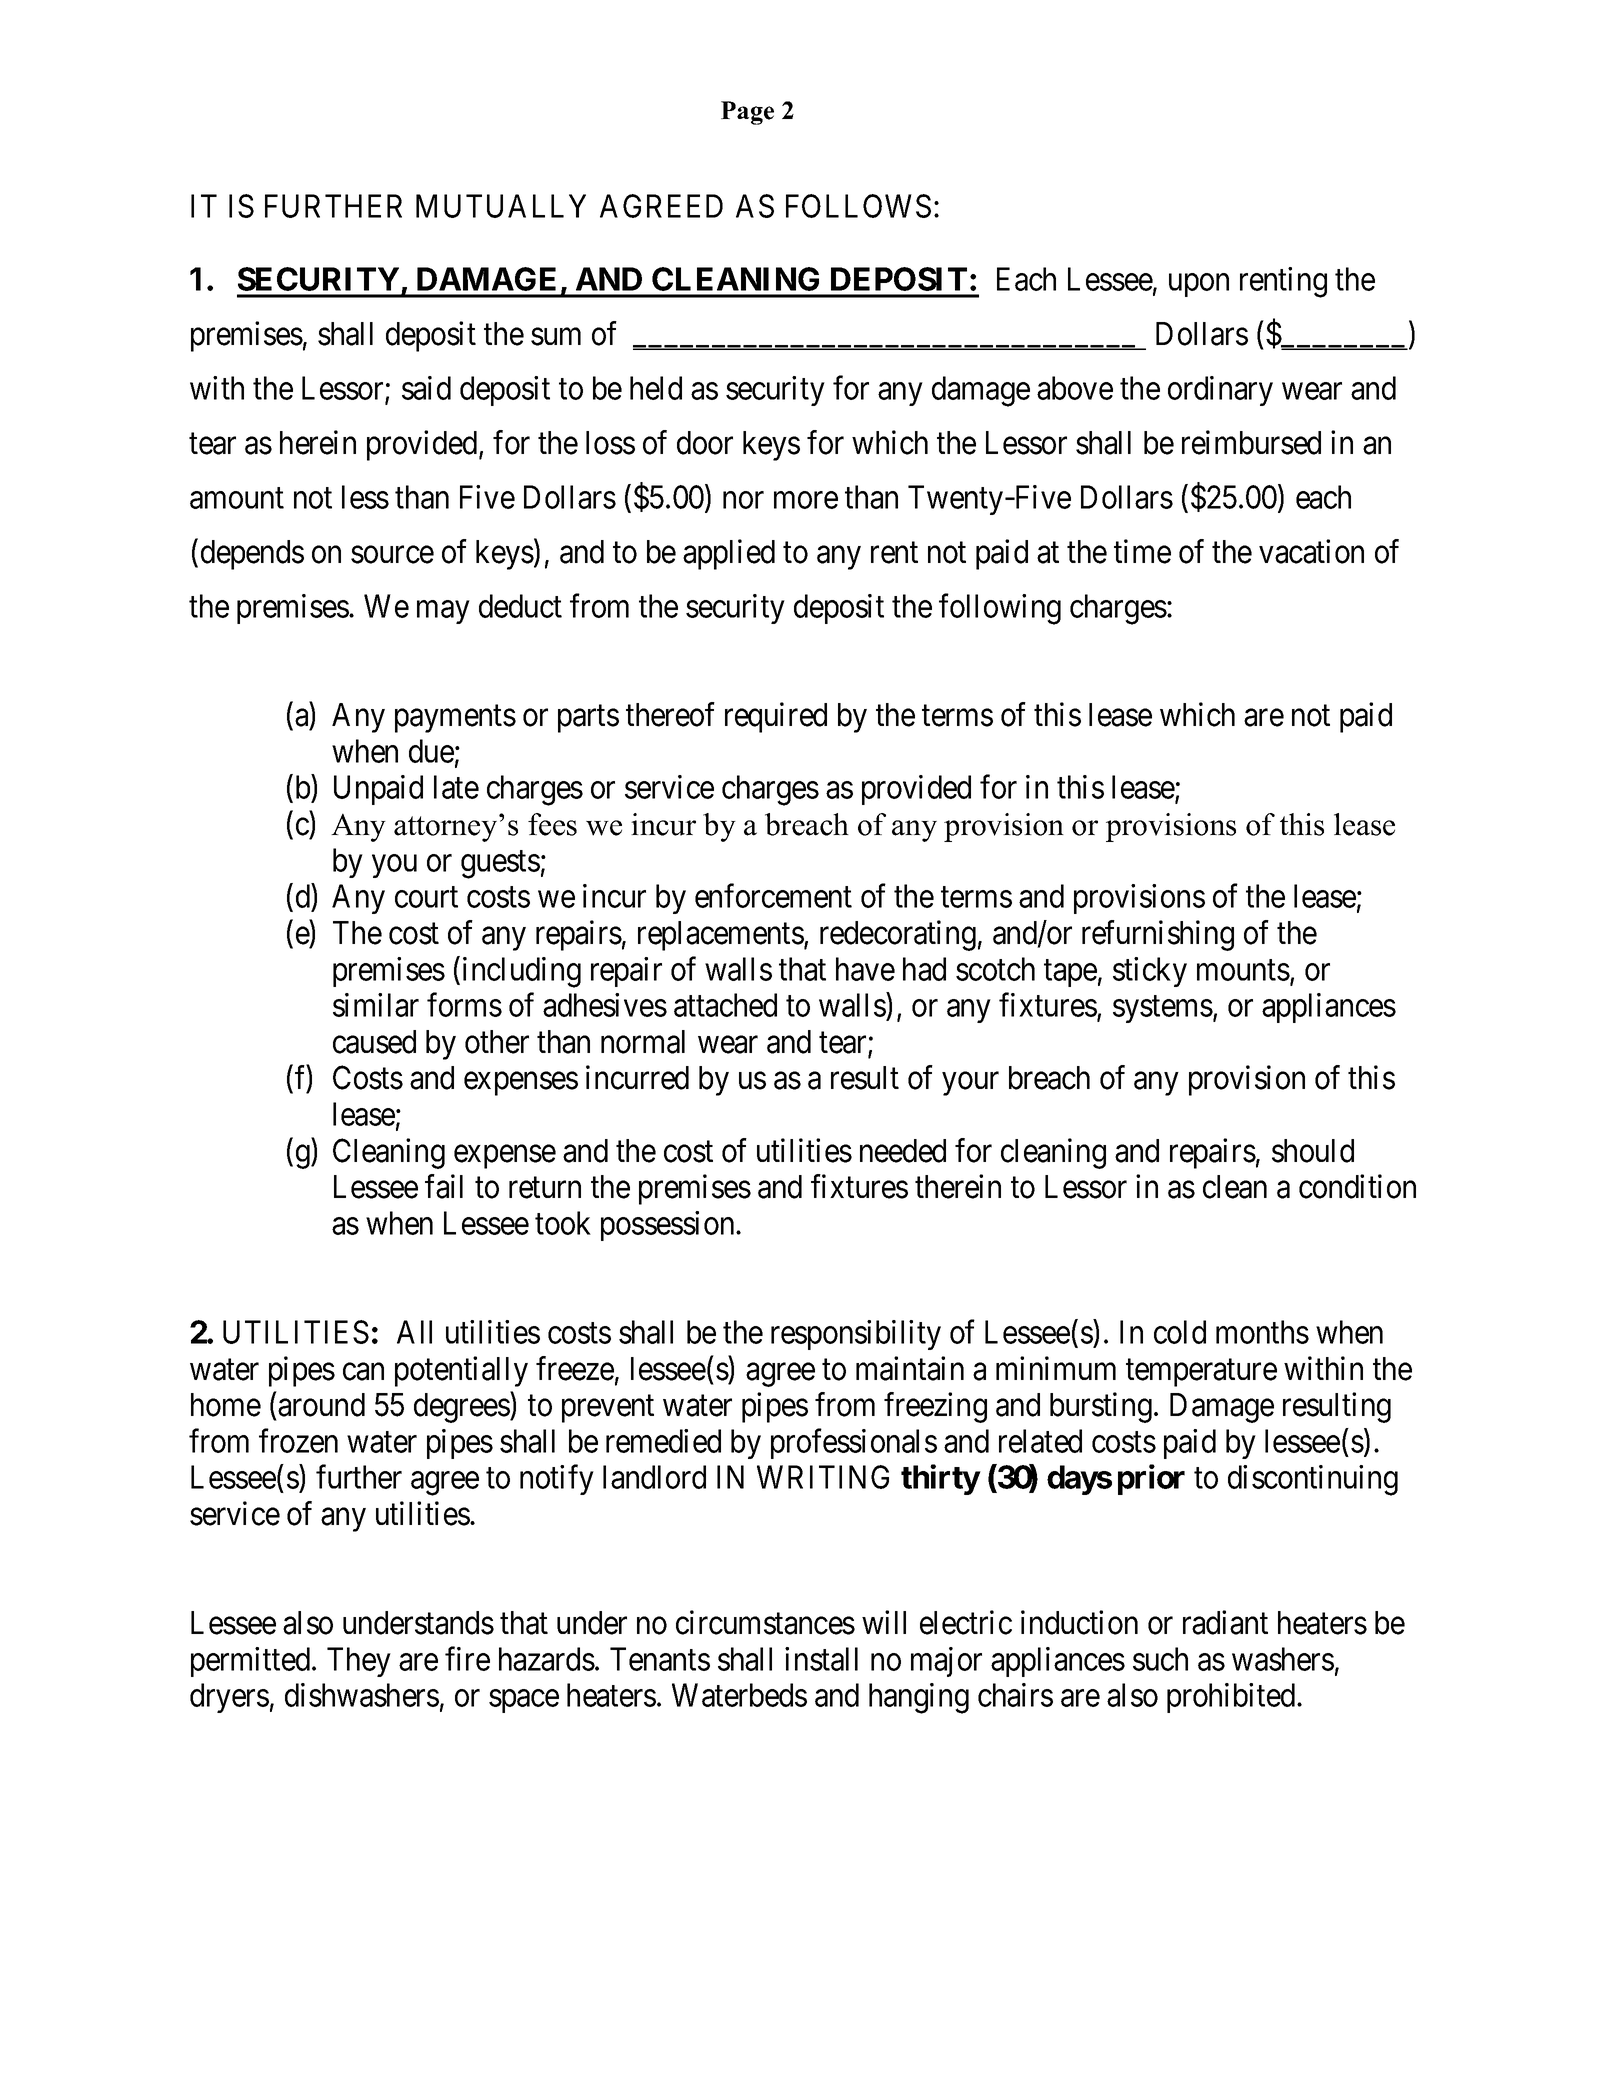  I want to click on time, so click(1142, 551).
